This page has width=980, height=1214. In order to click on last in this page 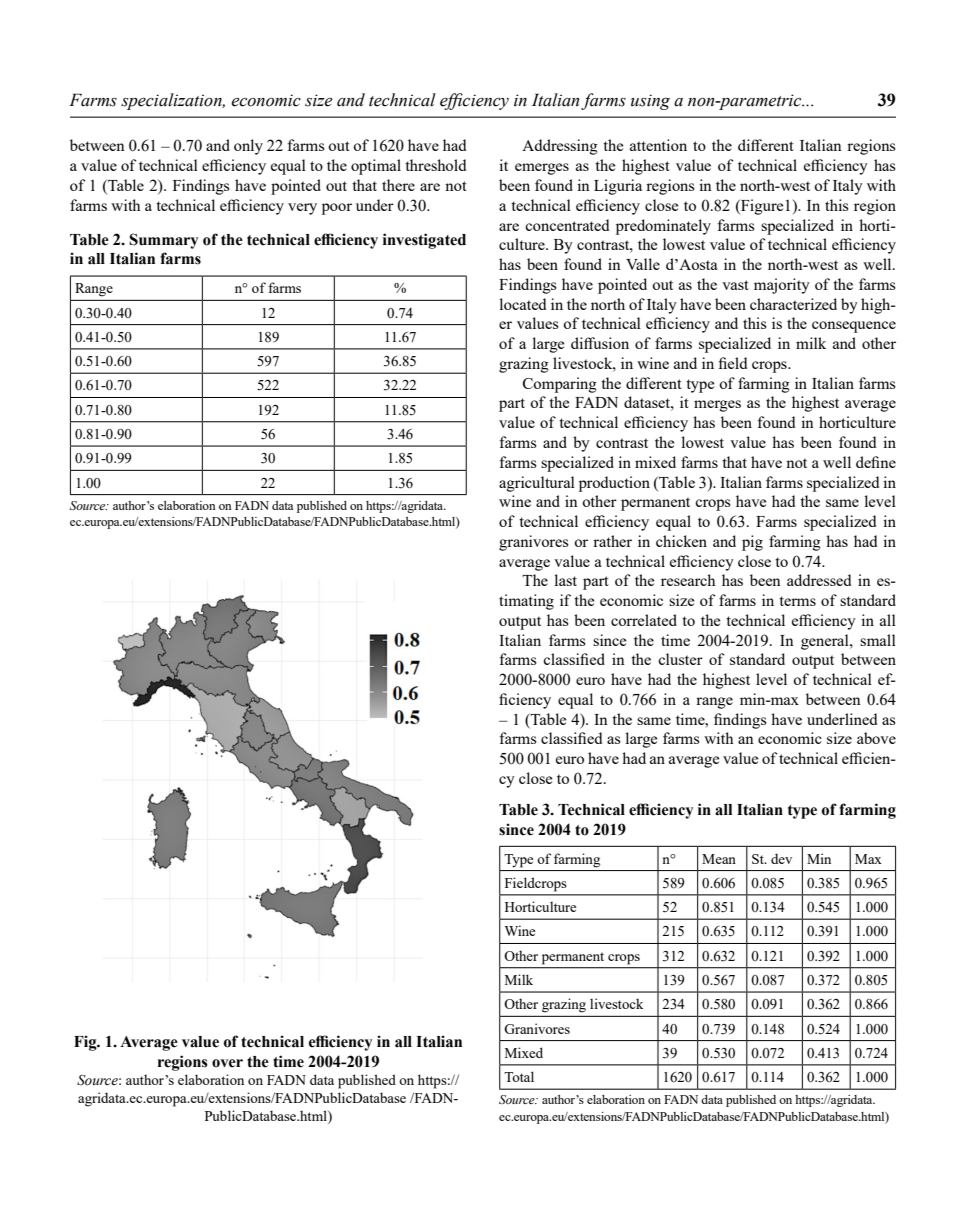, I will do `click(565, 580)`.
